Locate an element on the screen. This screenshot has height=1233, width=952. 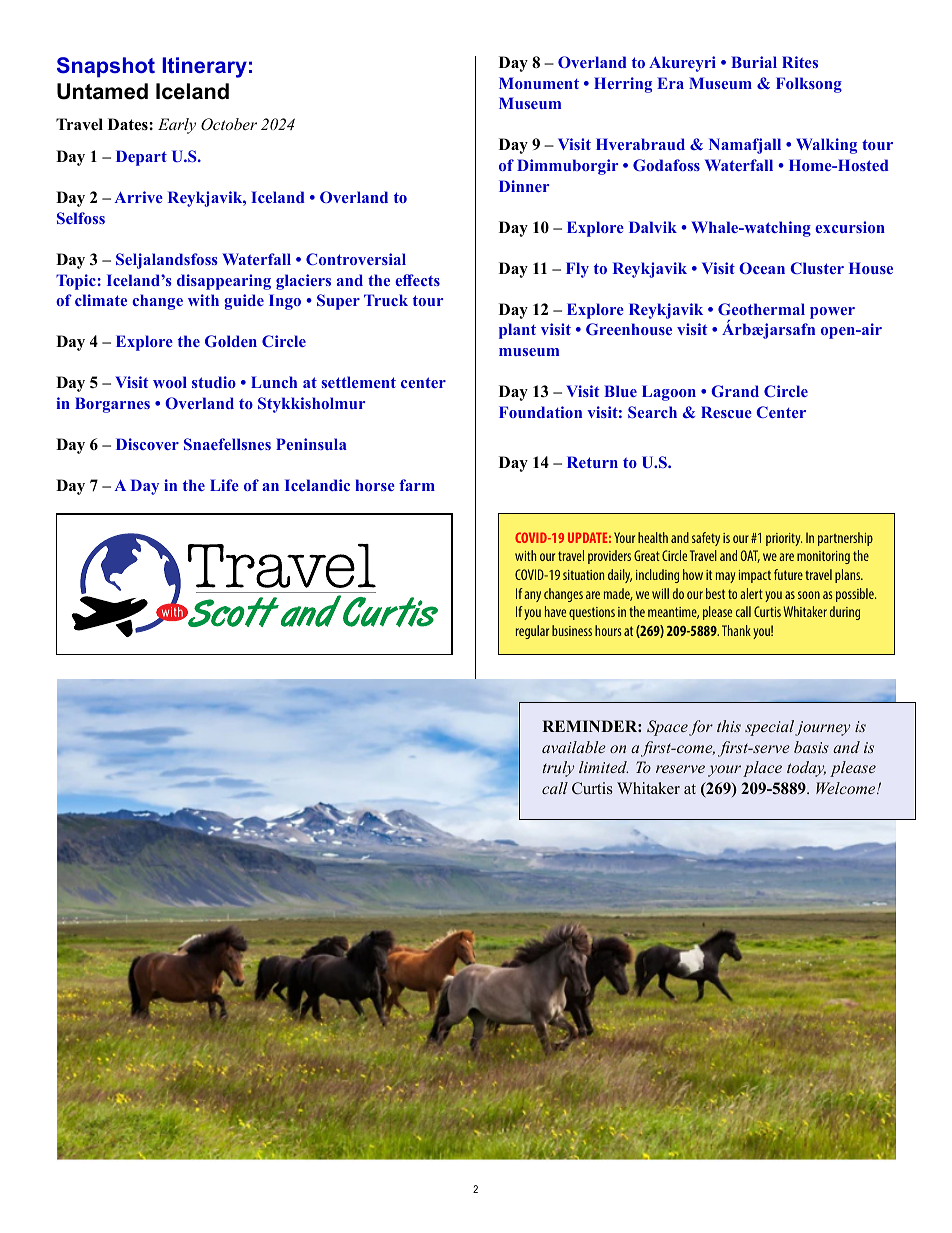
disappearing is located at coordinates (224, 282).
